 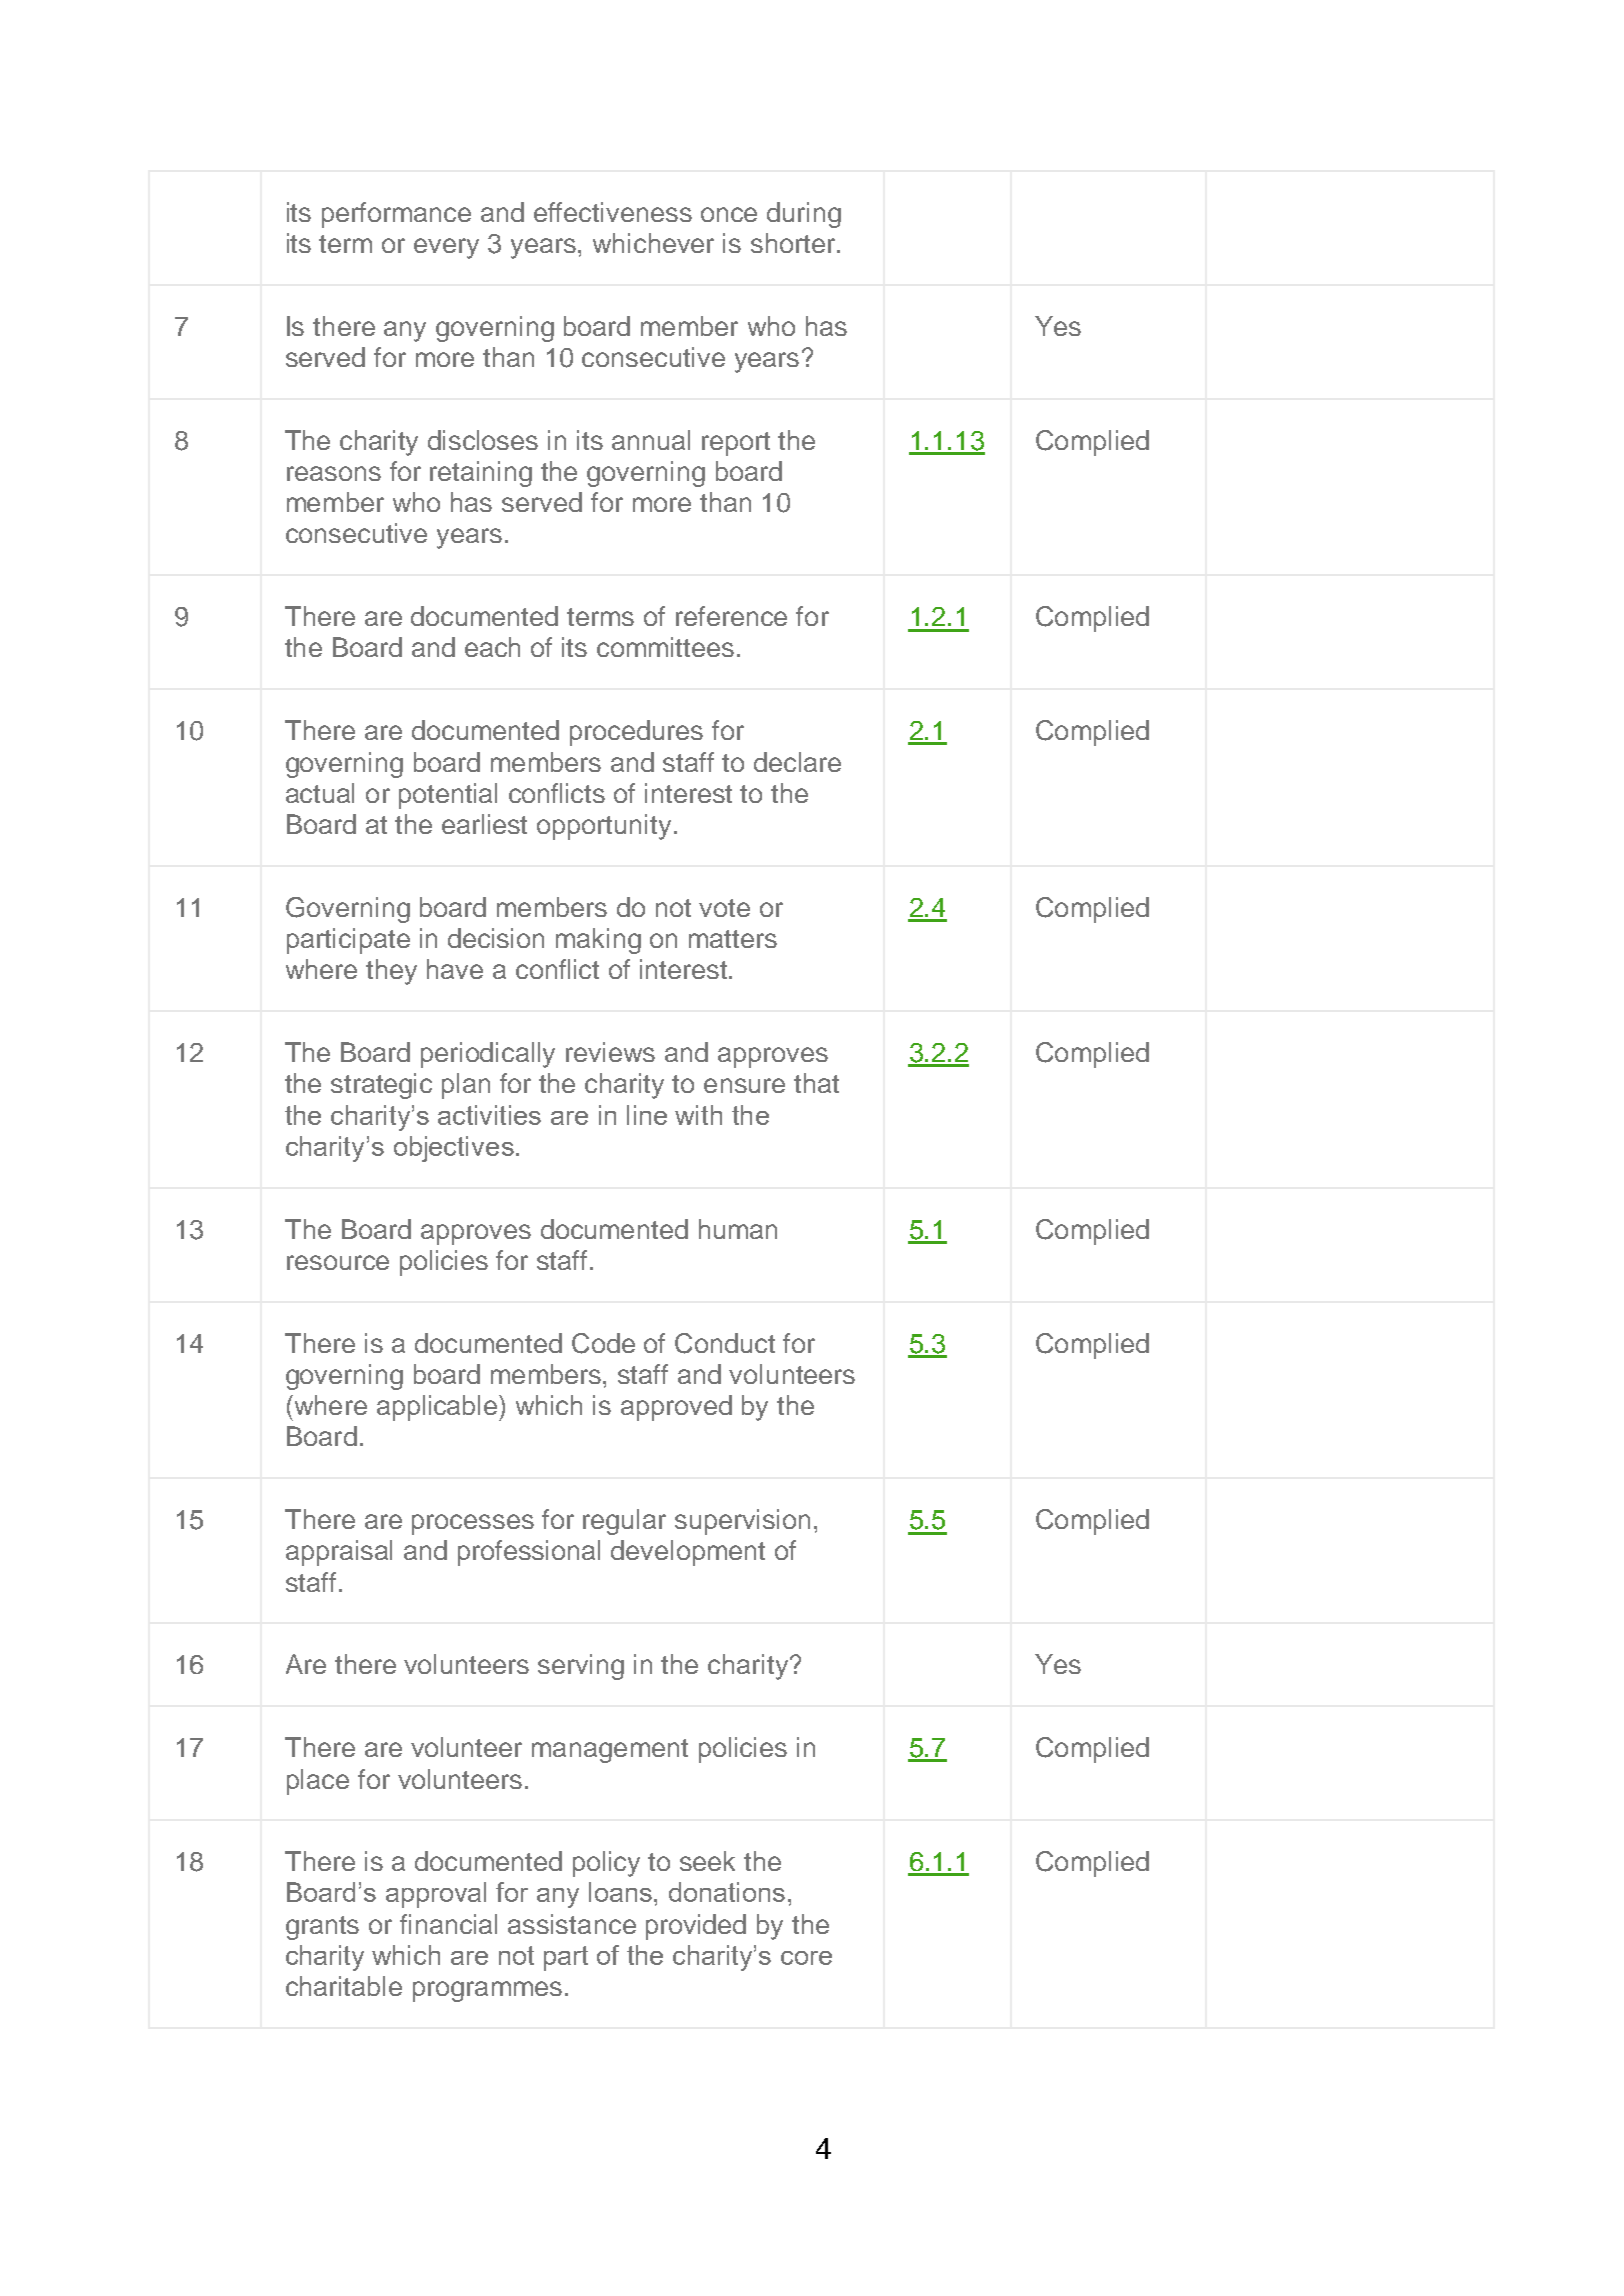 I want to click on assistance, so click(x=572, y=1924).
